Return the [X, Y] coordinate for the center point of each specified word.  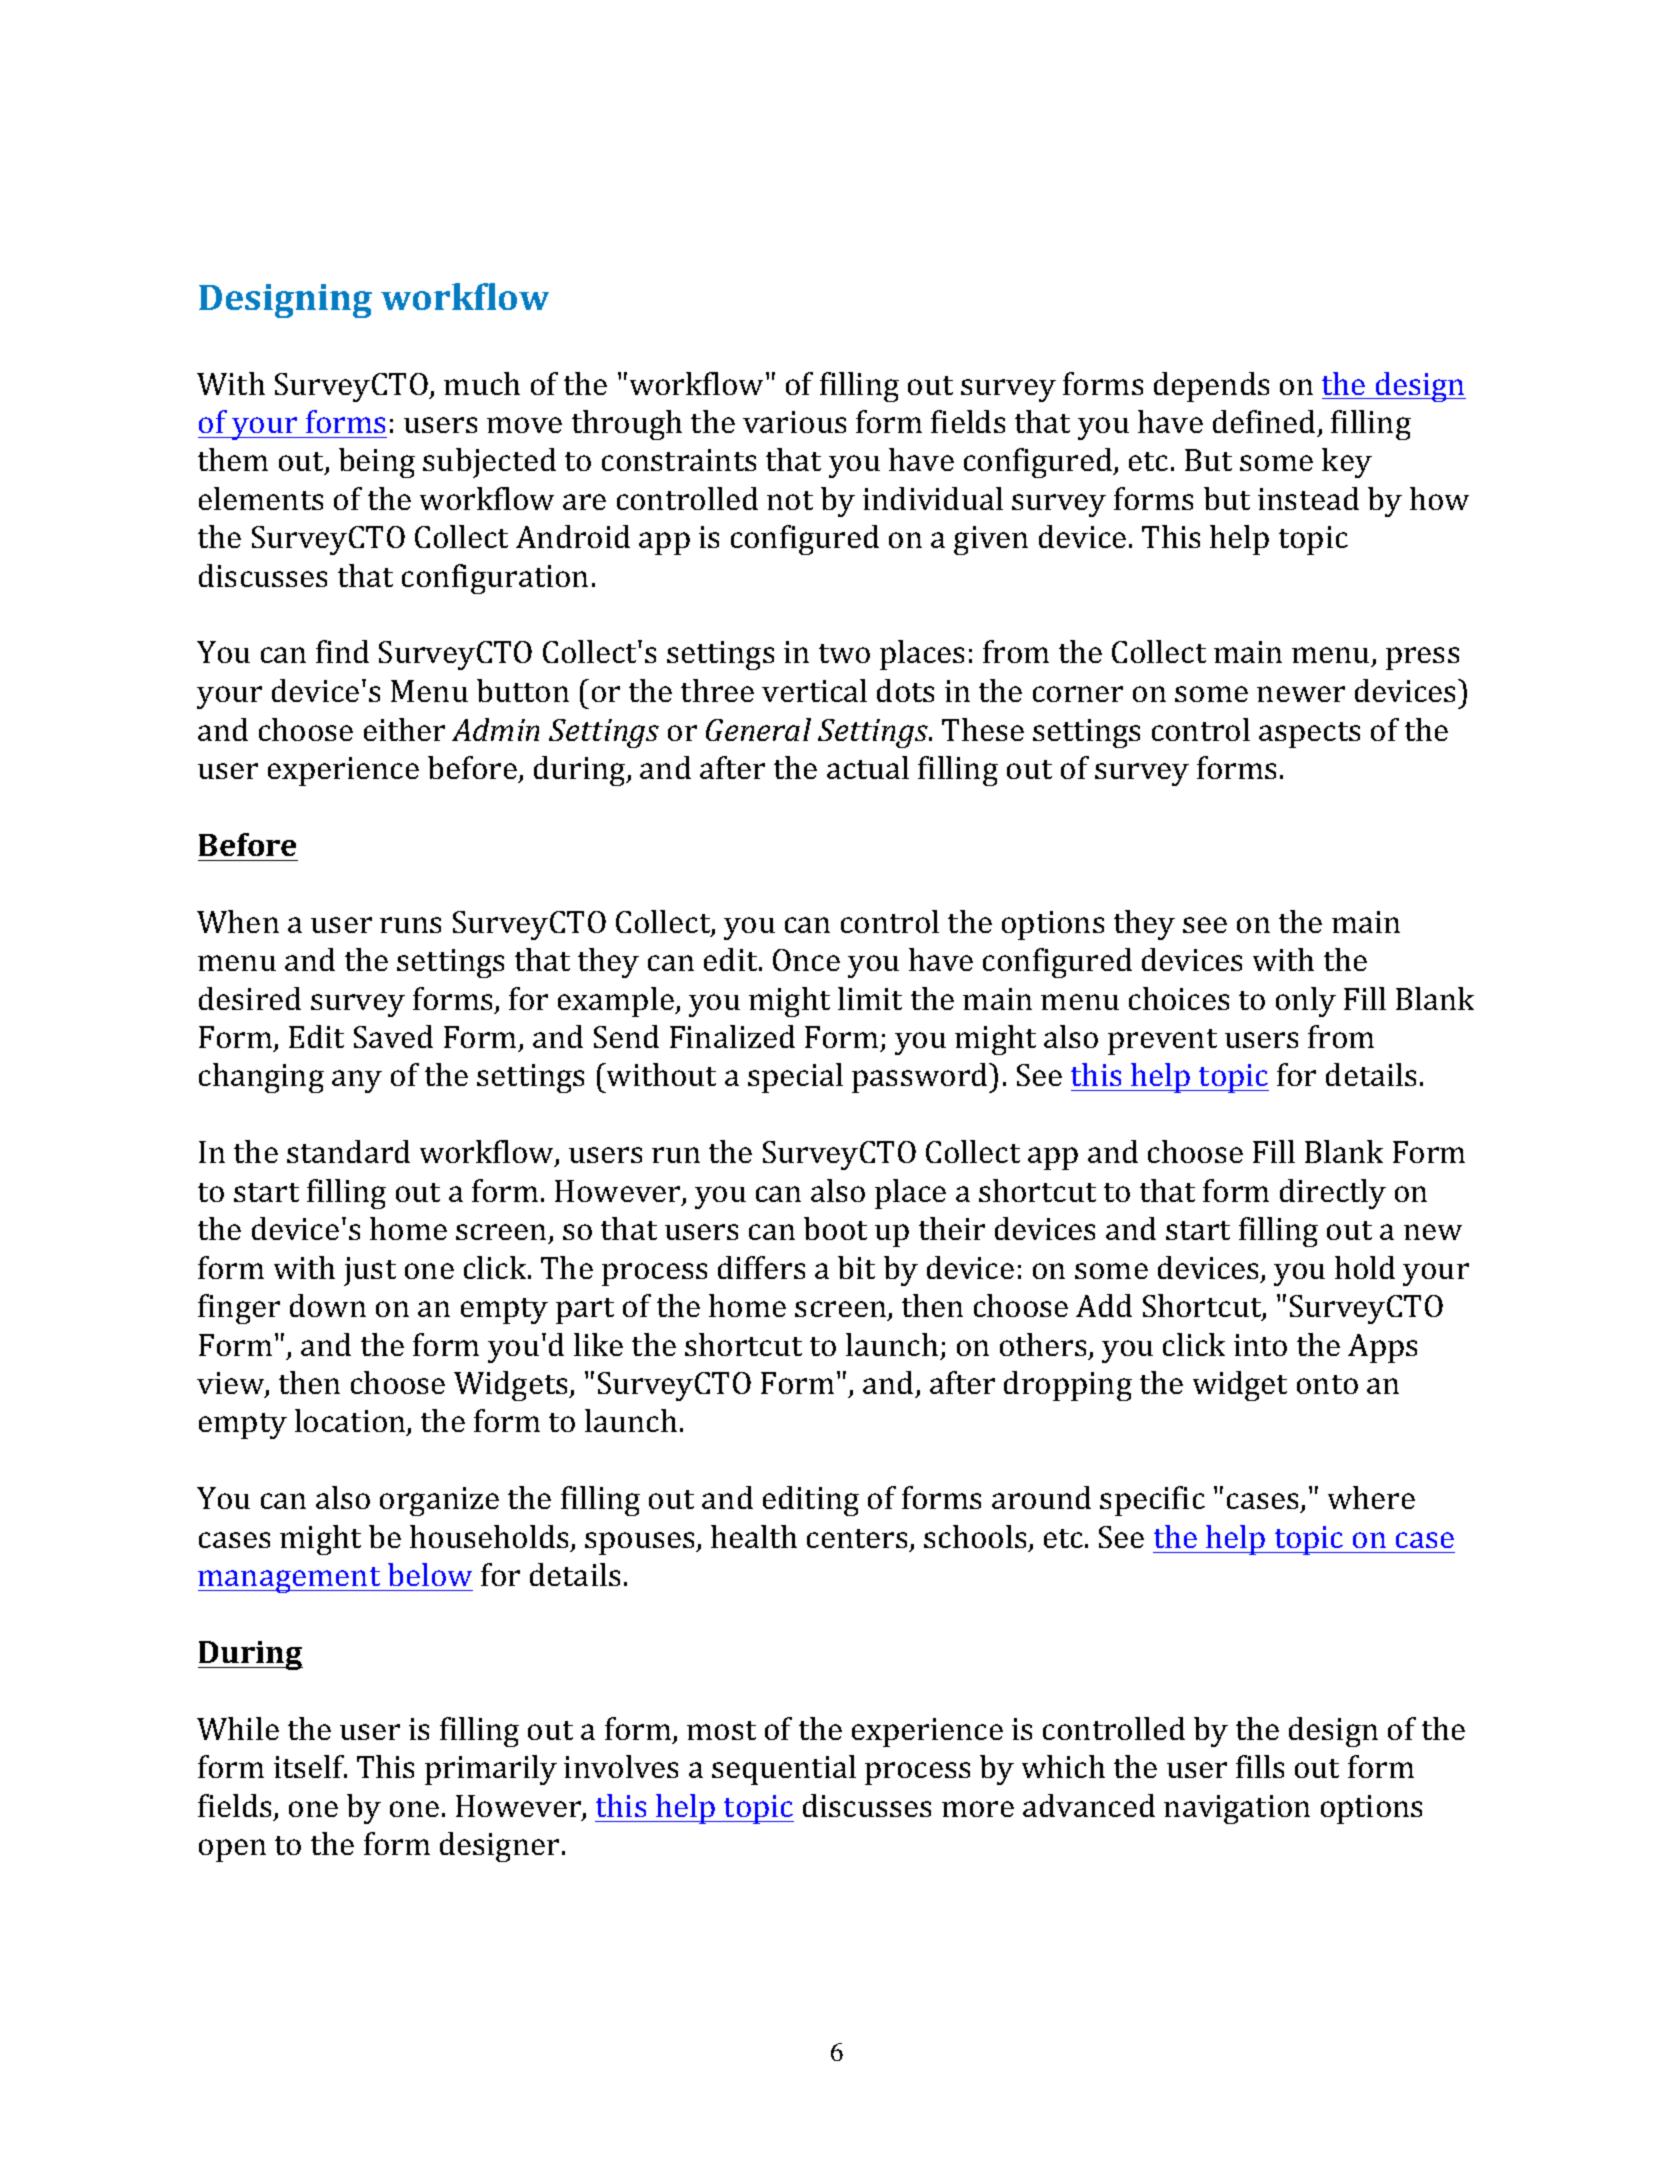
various [794, 422]
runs [410, 925]
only [1306, 1002]
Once [806, 960]
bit [856, 1267]
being [377, 463]
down [328, 1305]
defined [1264, 421]
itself [310, 1766]
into [1260, 1345]
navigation [1237, 1809]
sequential [784, 1770]
